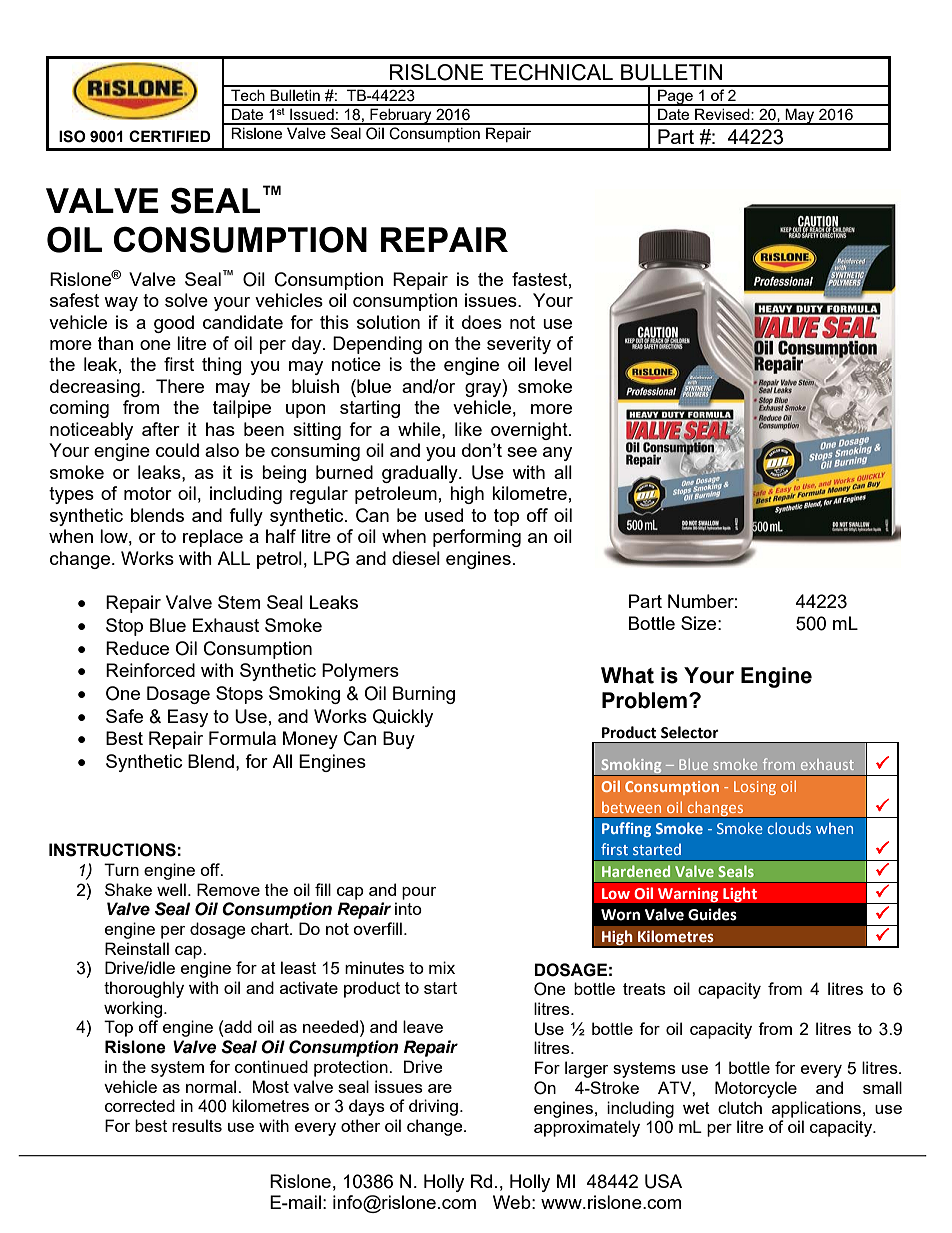  What do you see at coordinates (740, 1107) in the document?
I see `clutch` at bounding box center [740, 1107].
